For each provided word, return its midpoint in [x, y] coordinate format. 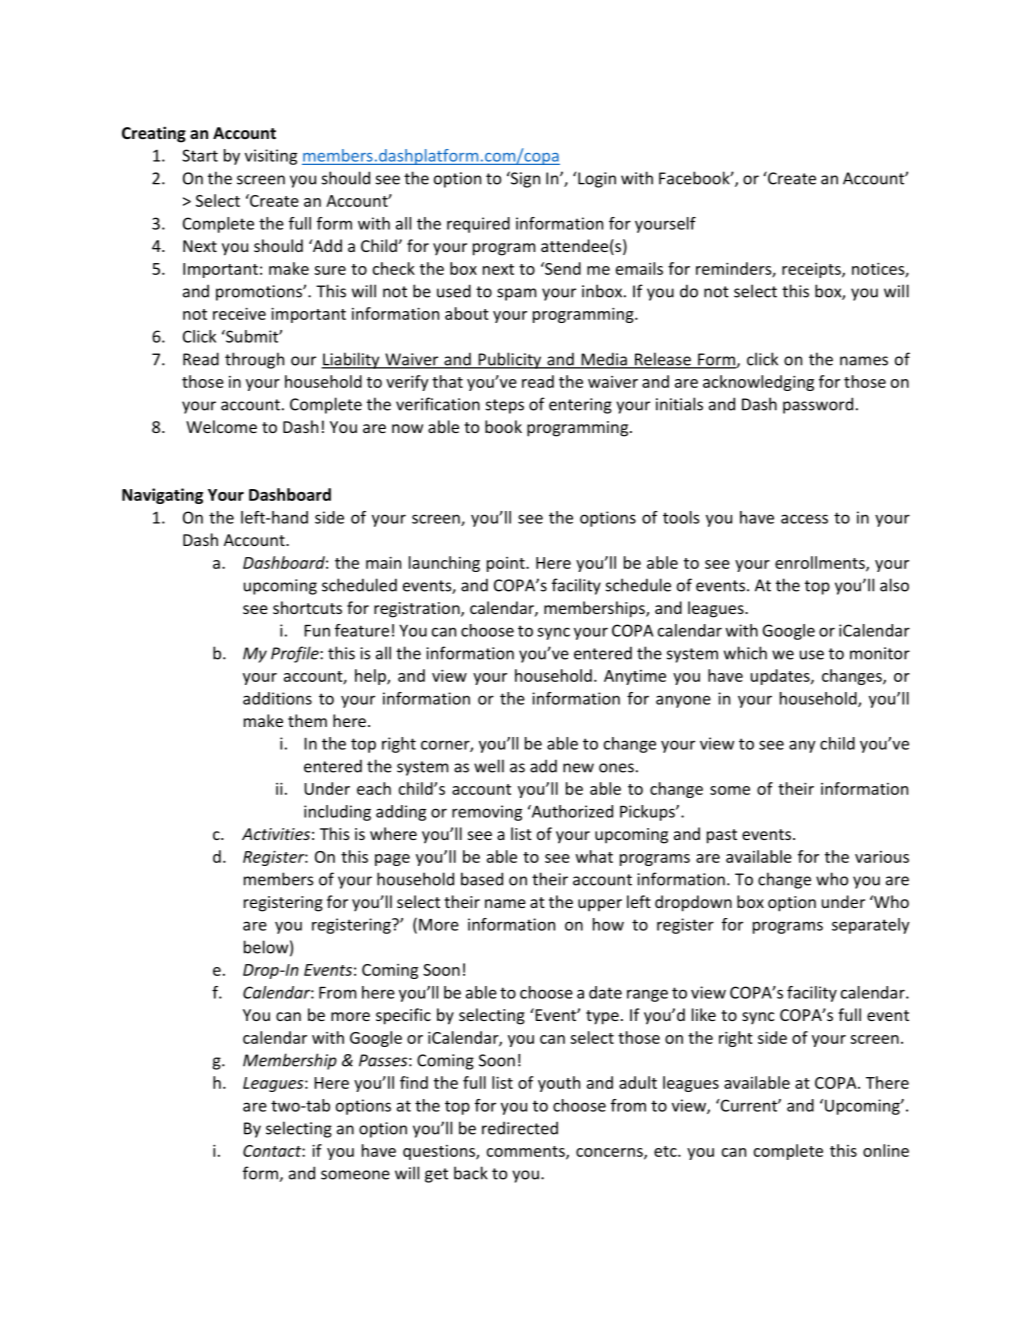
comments [527, 1152]
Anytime [635, 677]
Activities [276, 834]
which [745, 653]
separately [871, 926]
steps [505, 406]
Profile [296, 654]
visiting [271, 157]
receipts [812, 270]
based [482, 879]
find [414, 1082]
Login [597, 180]
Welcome [221, 426]
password [818, 405]
